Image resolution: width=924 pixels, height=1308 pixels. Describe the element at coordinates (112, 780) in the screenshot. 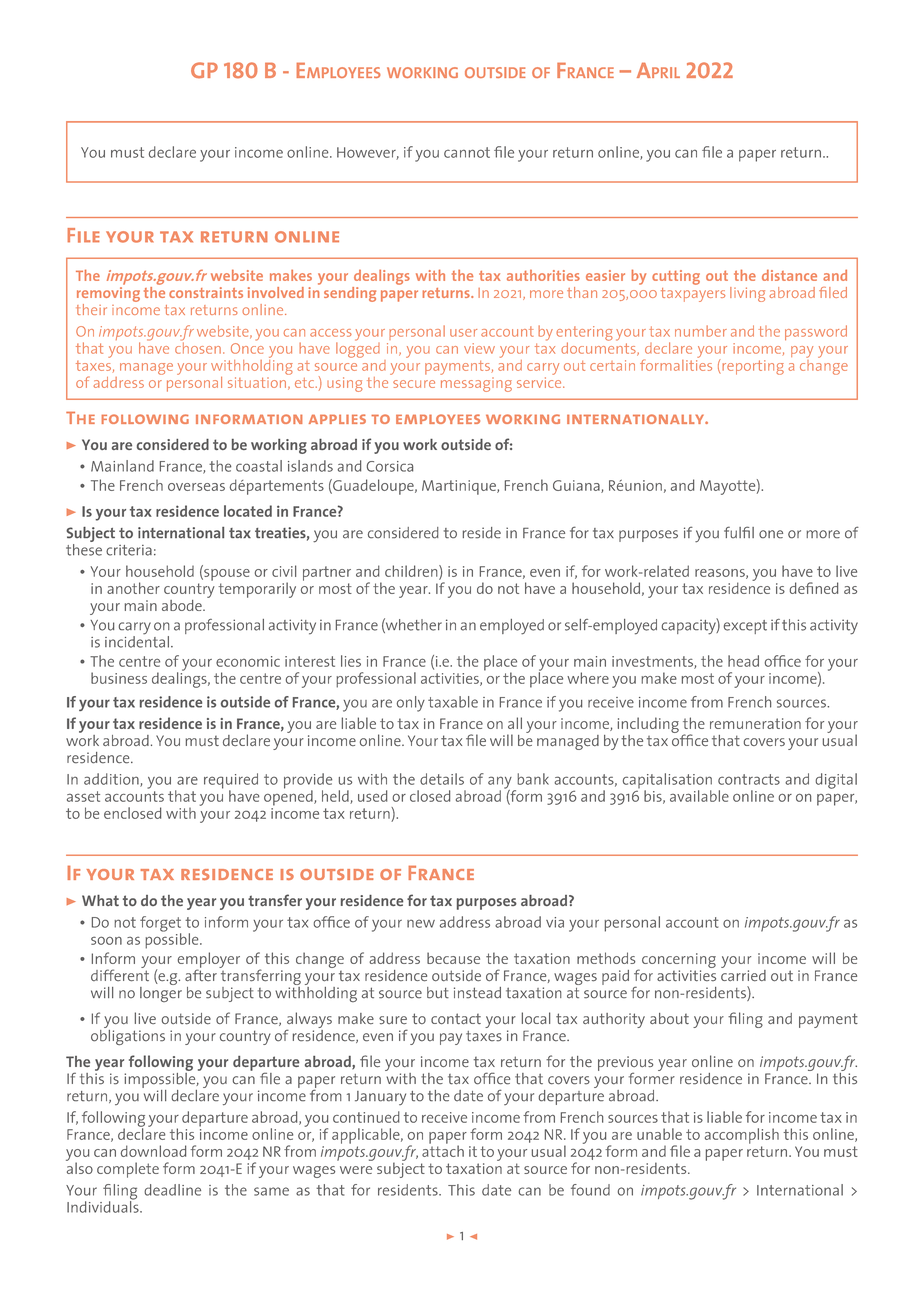

I see `addition` at that location.
